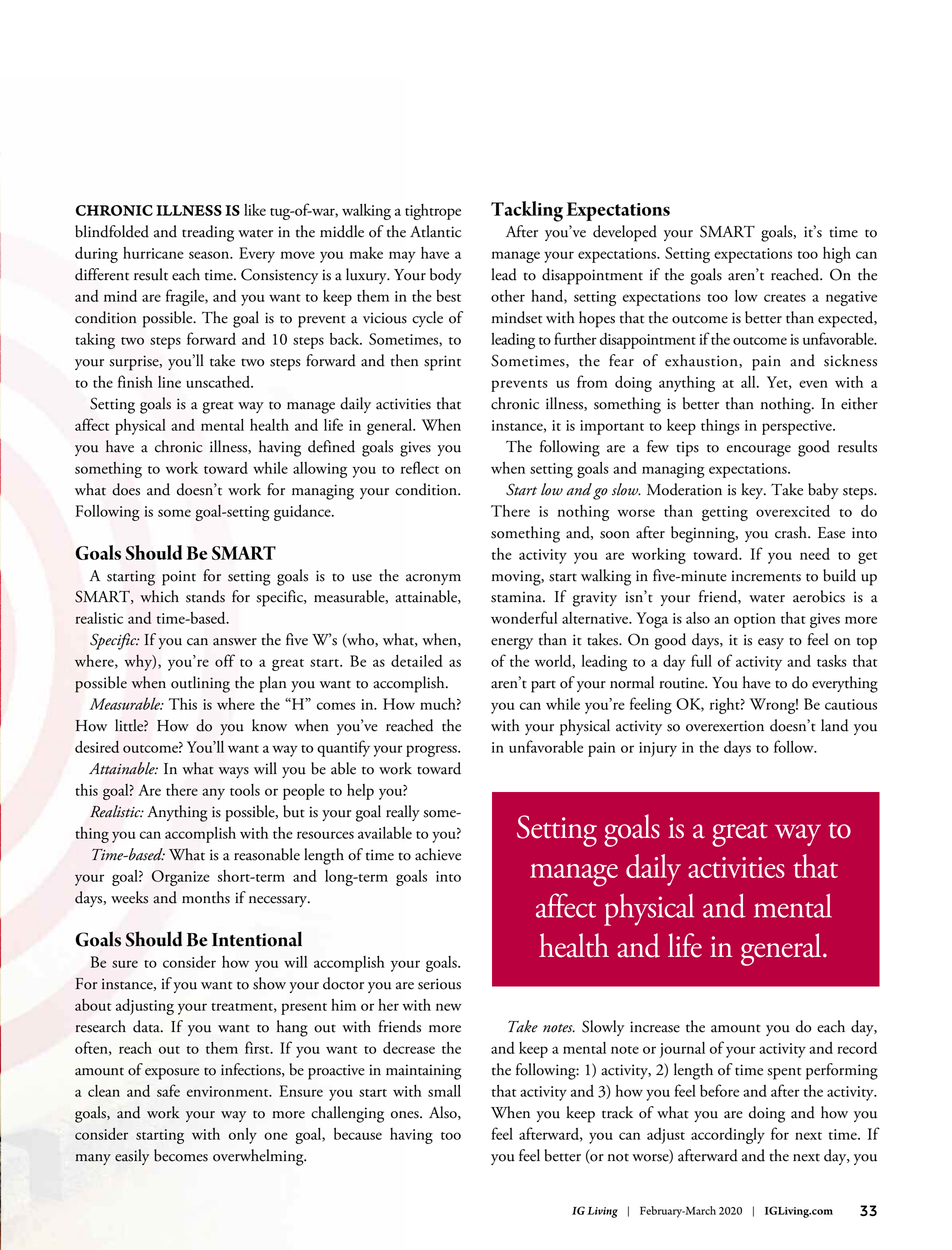  Describe the element at coordinates (200, 684) in the document. I see `outlining` at that location.
